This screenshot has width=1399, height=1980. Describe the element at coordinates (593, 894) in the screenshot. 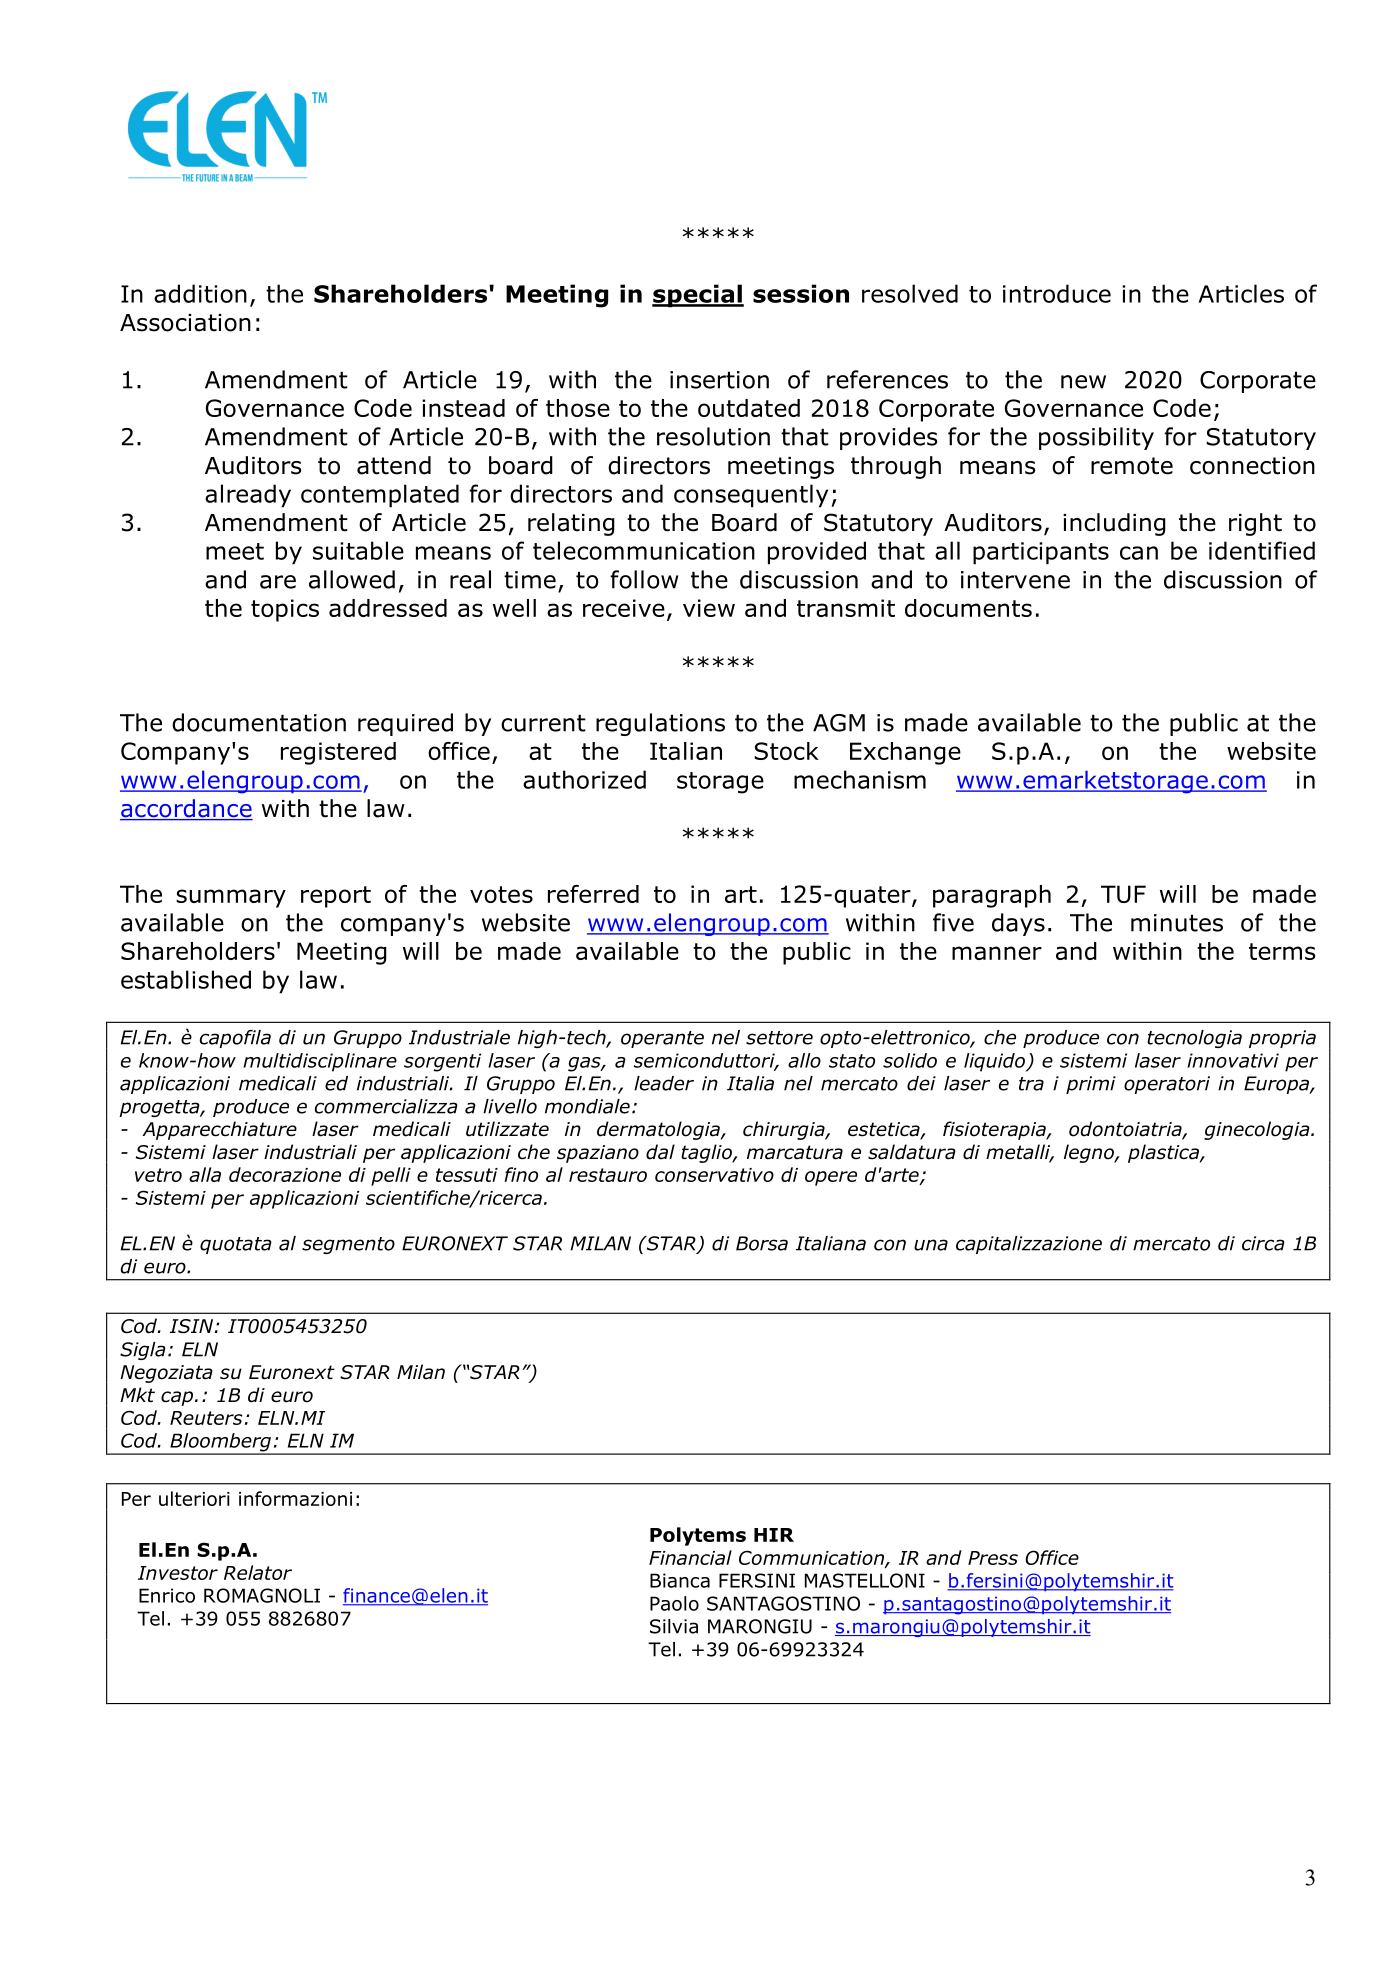

I see `referred` at that location.
